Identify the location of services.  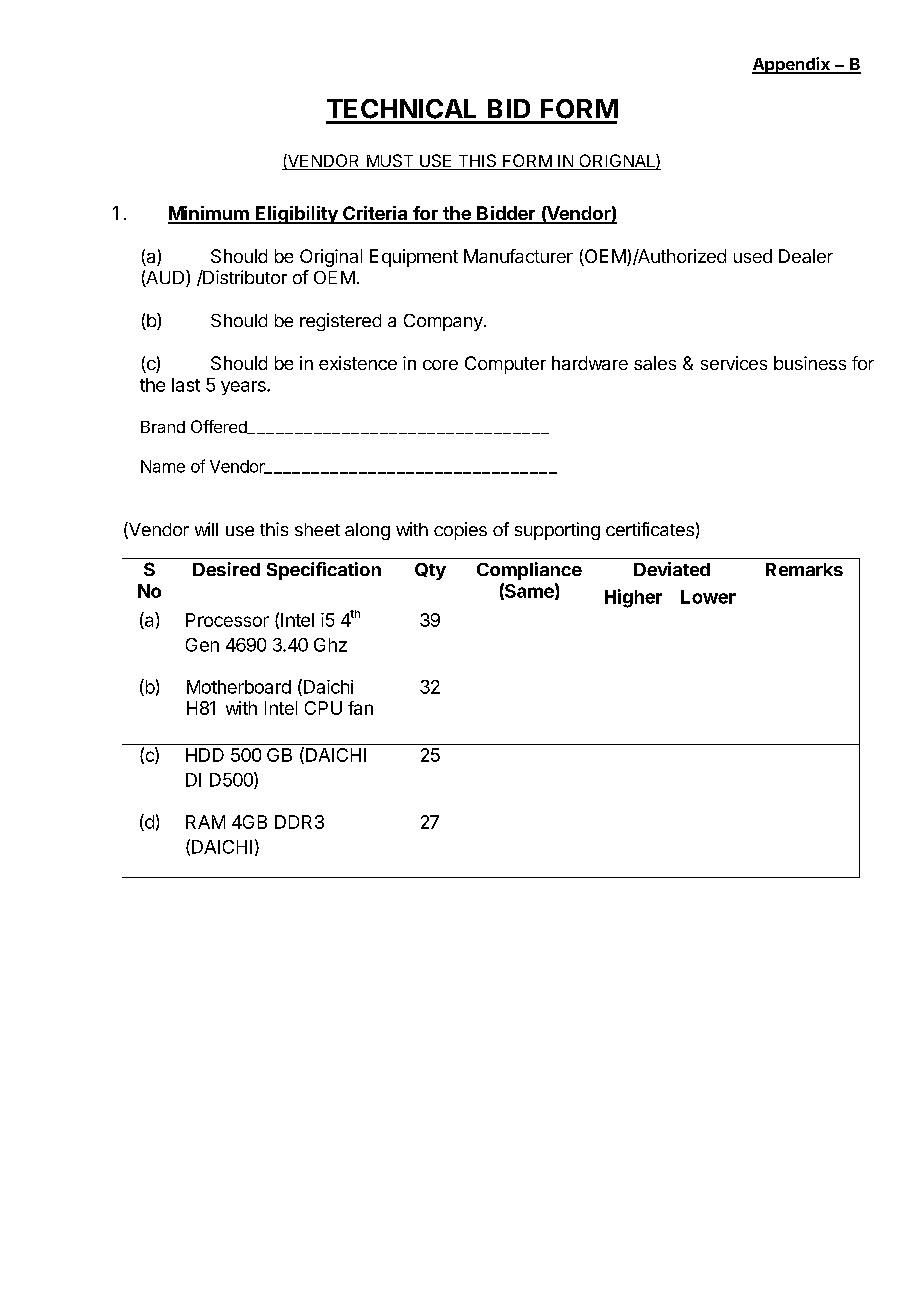
(734, 363).
